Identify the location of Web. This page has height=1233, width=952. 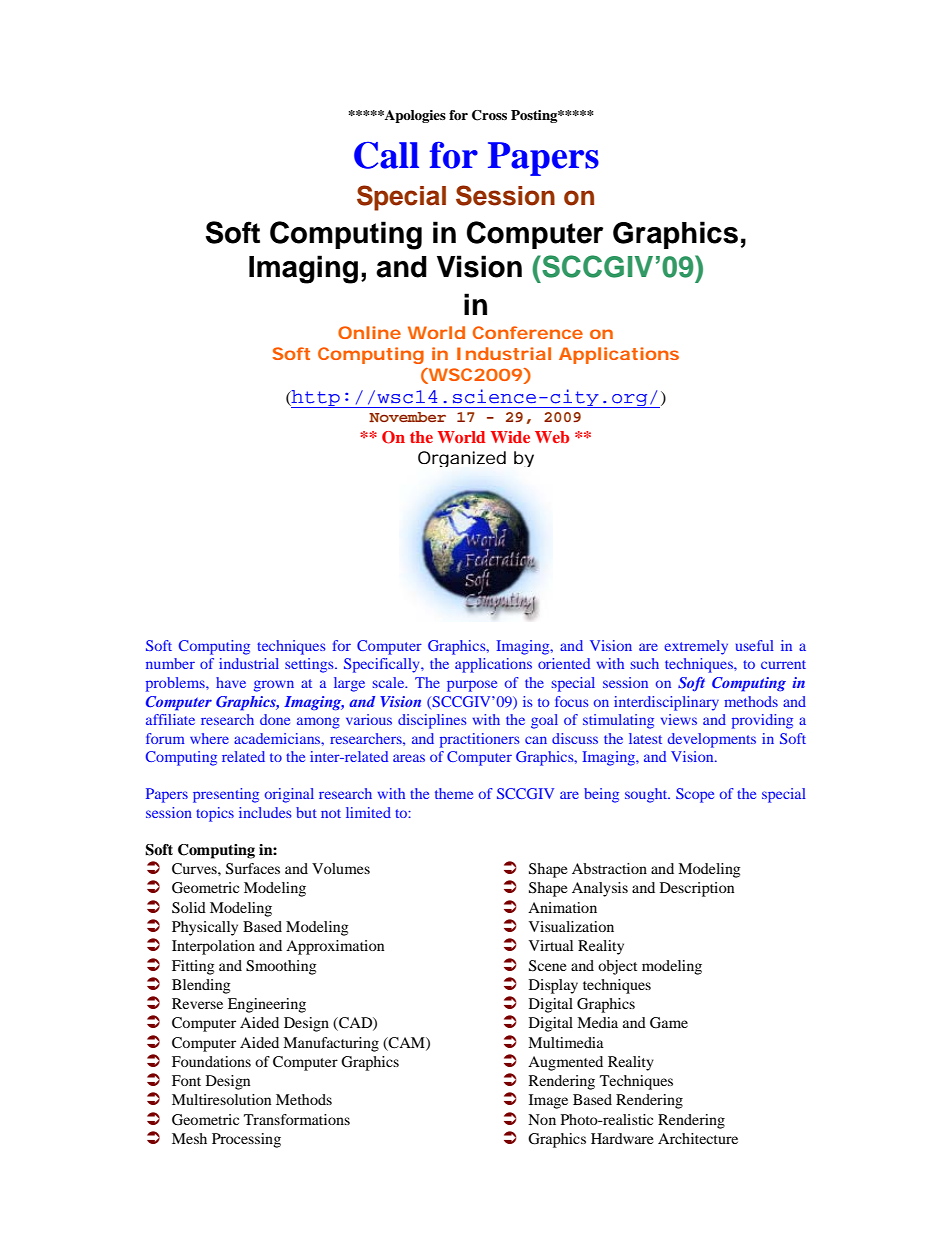
(552, 437).
